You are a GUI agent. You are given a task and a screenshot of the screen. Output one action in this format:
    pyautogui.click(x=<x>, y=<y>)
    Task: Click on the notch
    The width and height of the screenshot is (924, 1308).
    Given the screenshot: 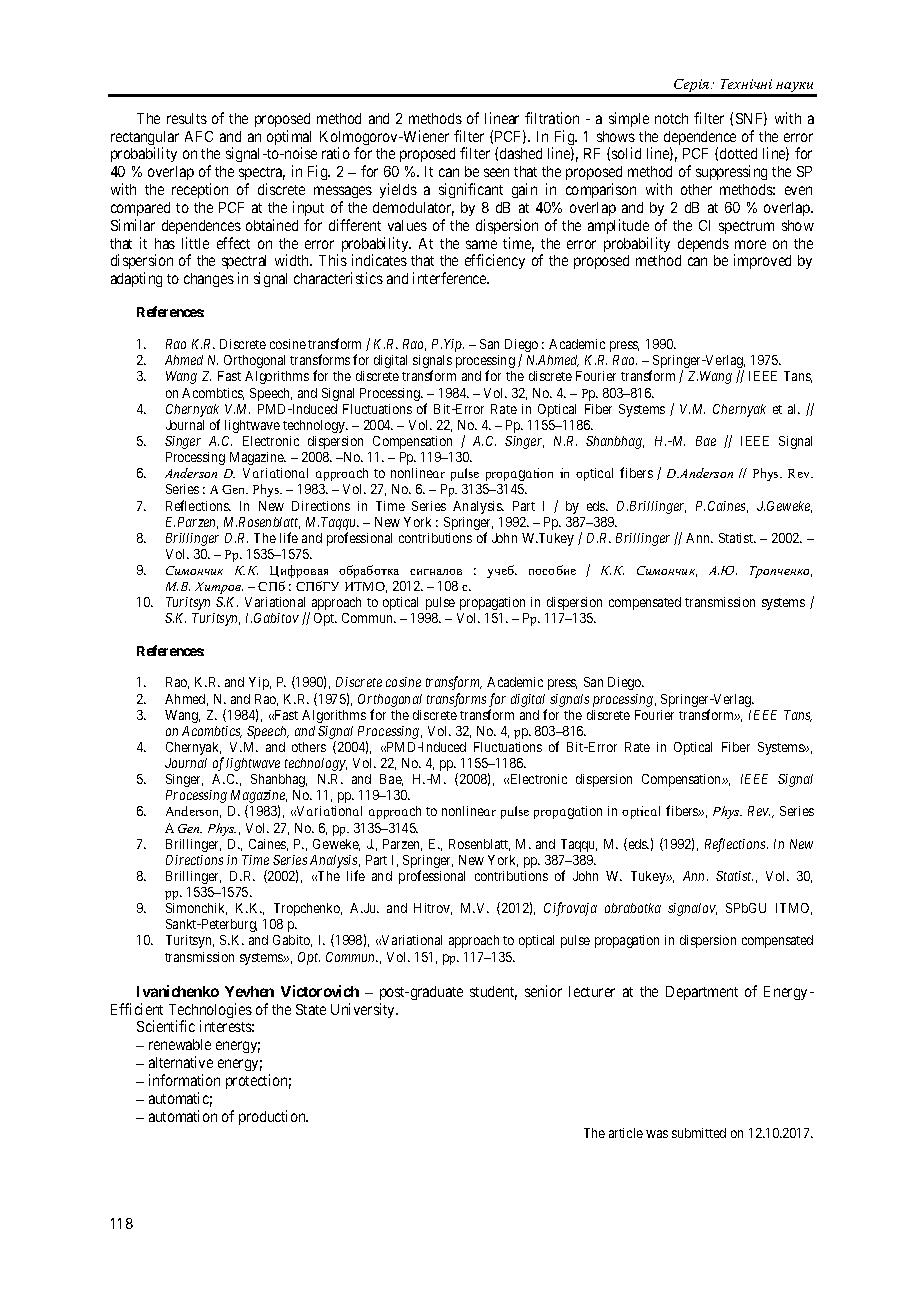 What is the action you would take?
    pyautogui.click(x=671, y=118)
